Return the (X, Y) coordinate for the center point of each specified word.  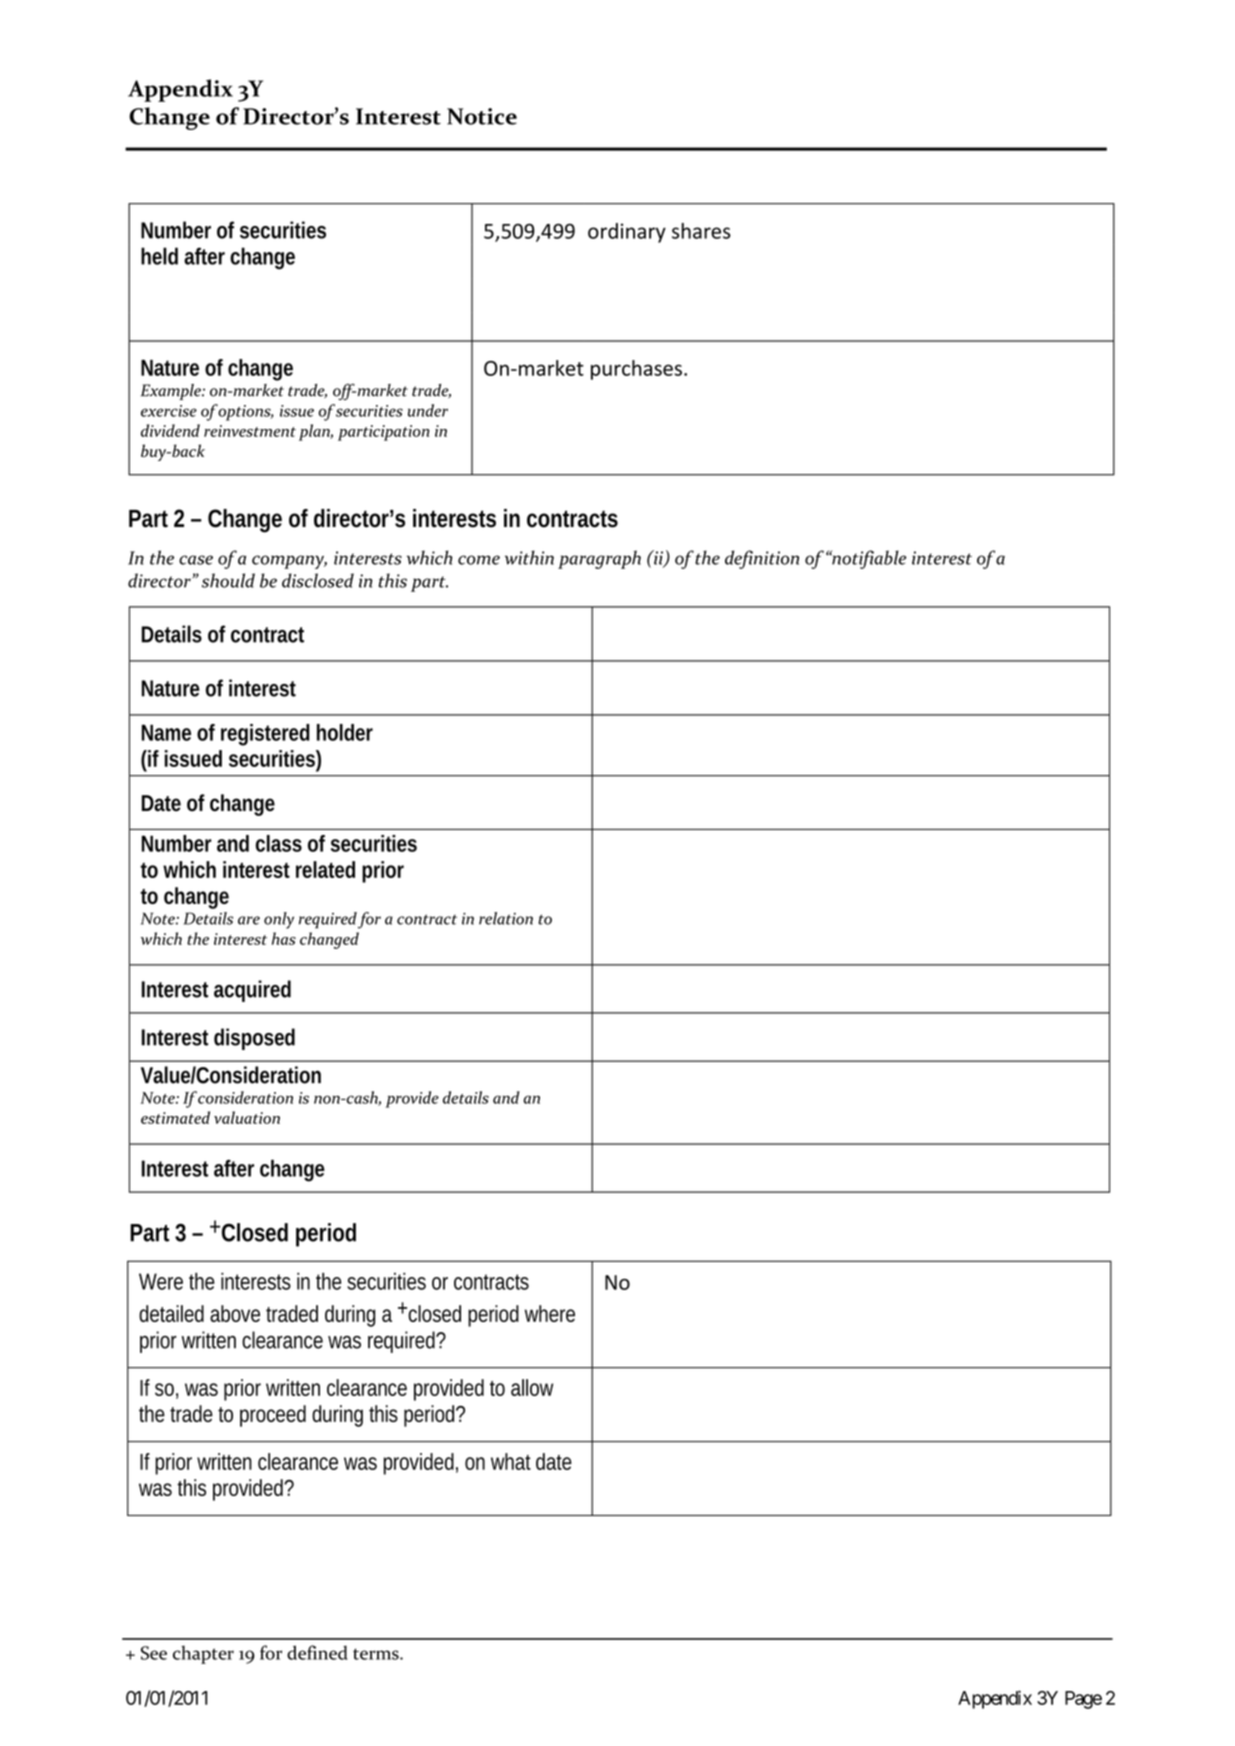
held (159, 256)
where (550, 1313)
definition (762, 559)
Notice (482, 116)
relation (506, 918)
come (479, 560)
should (228, 580)
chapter (203, 1654)
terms (377, 1654)
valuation (247, 1117)
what (511, 1461)
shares (701, 231)
